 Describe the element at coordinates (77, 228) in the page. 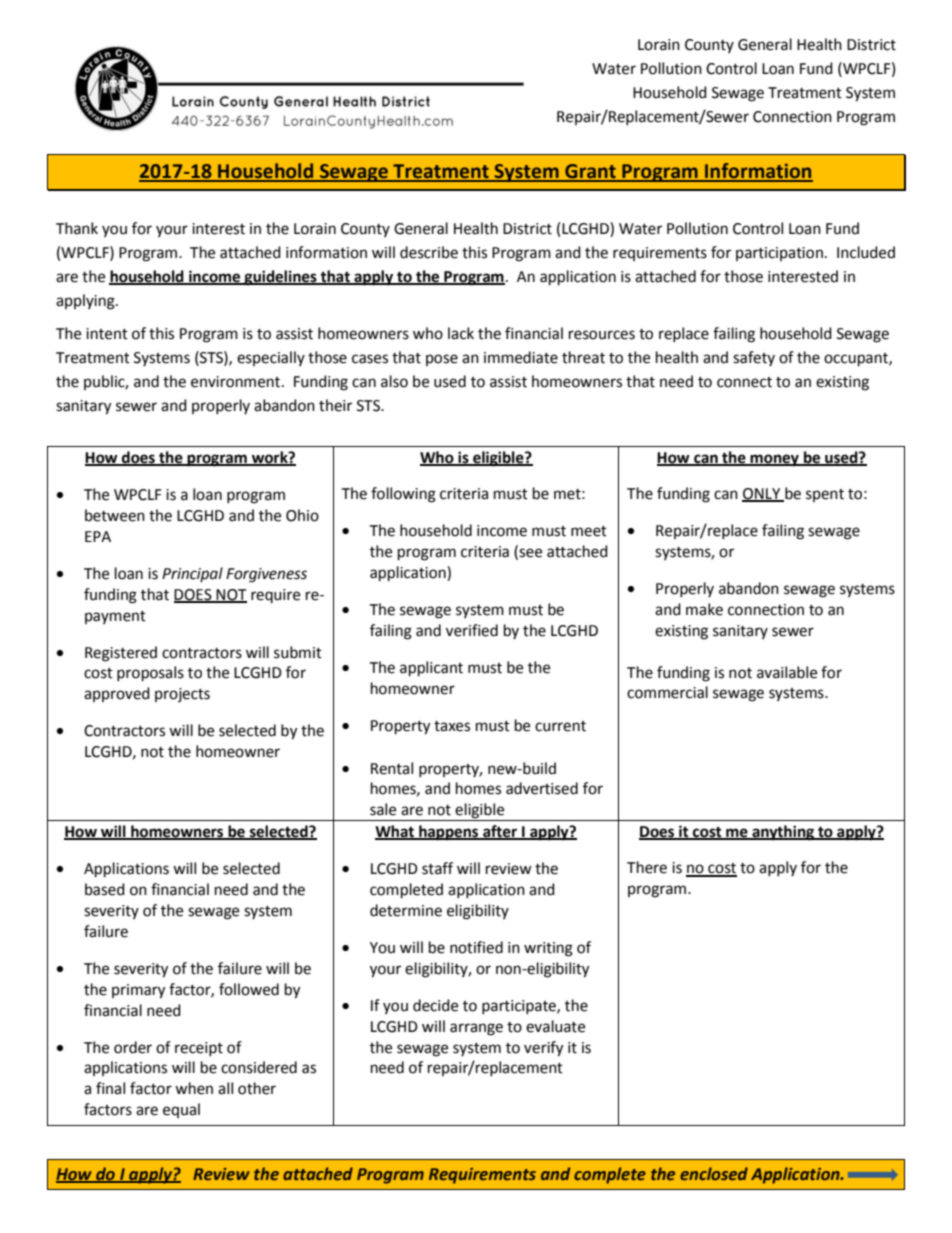

I see `Thank` at that location.
